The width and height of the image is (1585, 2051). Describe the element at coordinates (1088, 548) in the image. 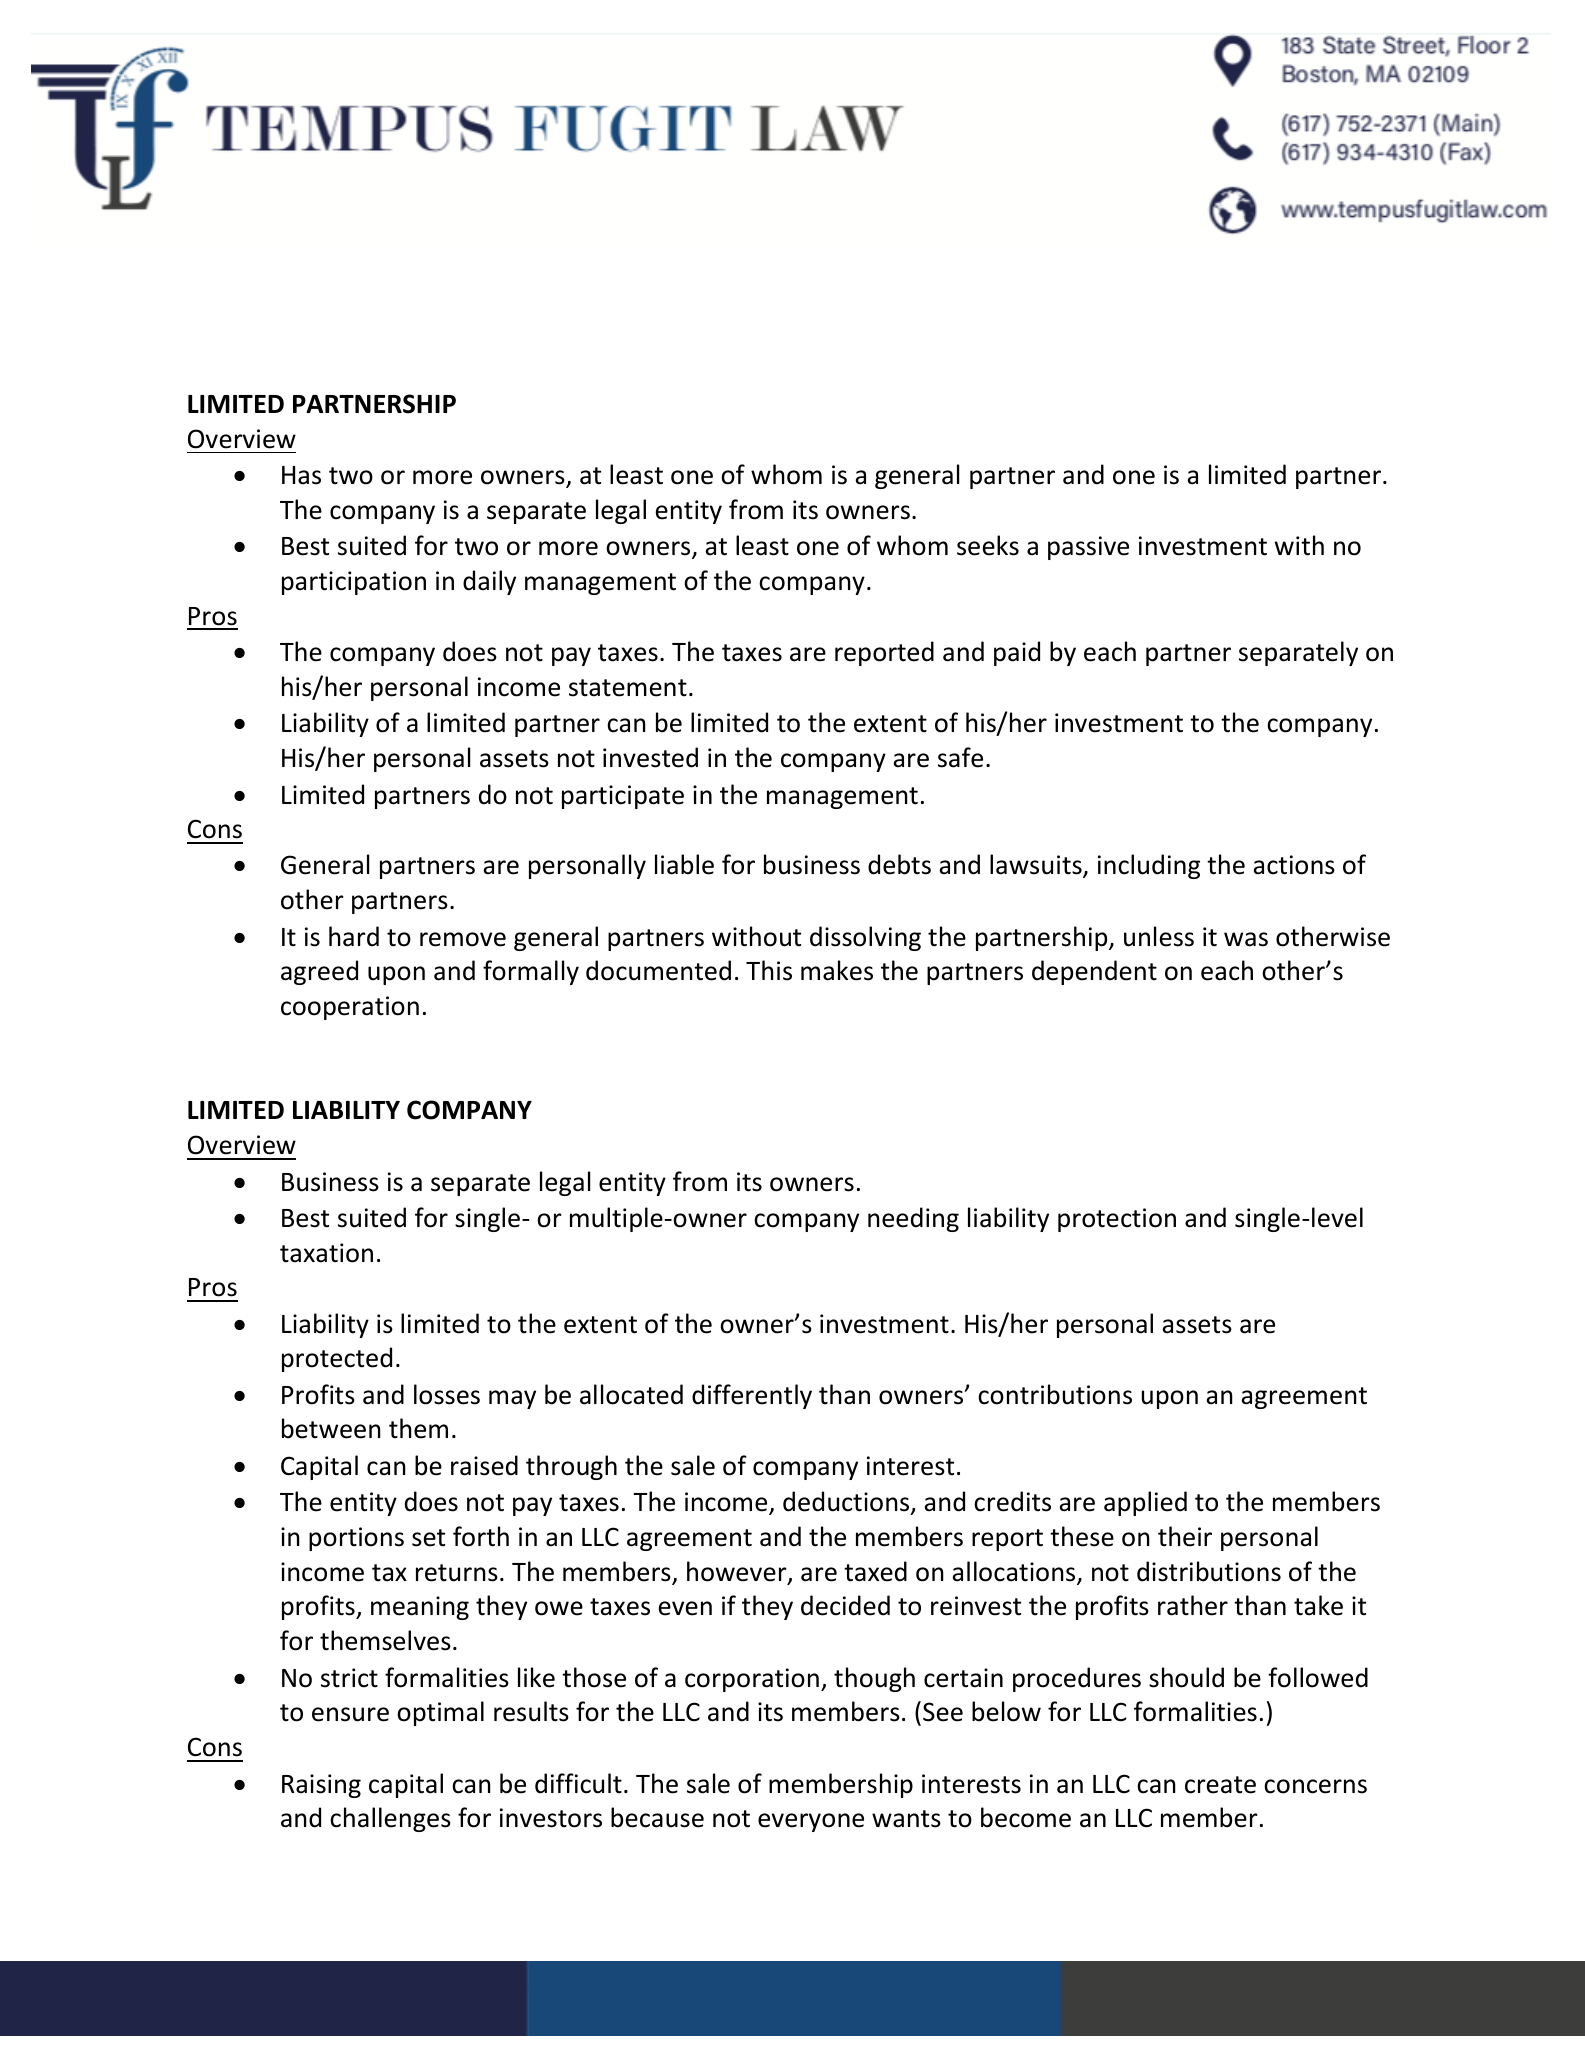

I see `passive` at that location.
